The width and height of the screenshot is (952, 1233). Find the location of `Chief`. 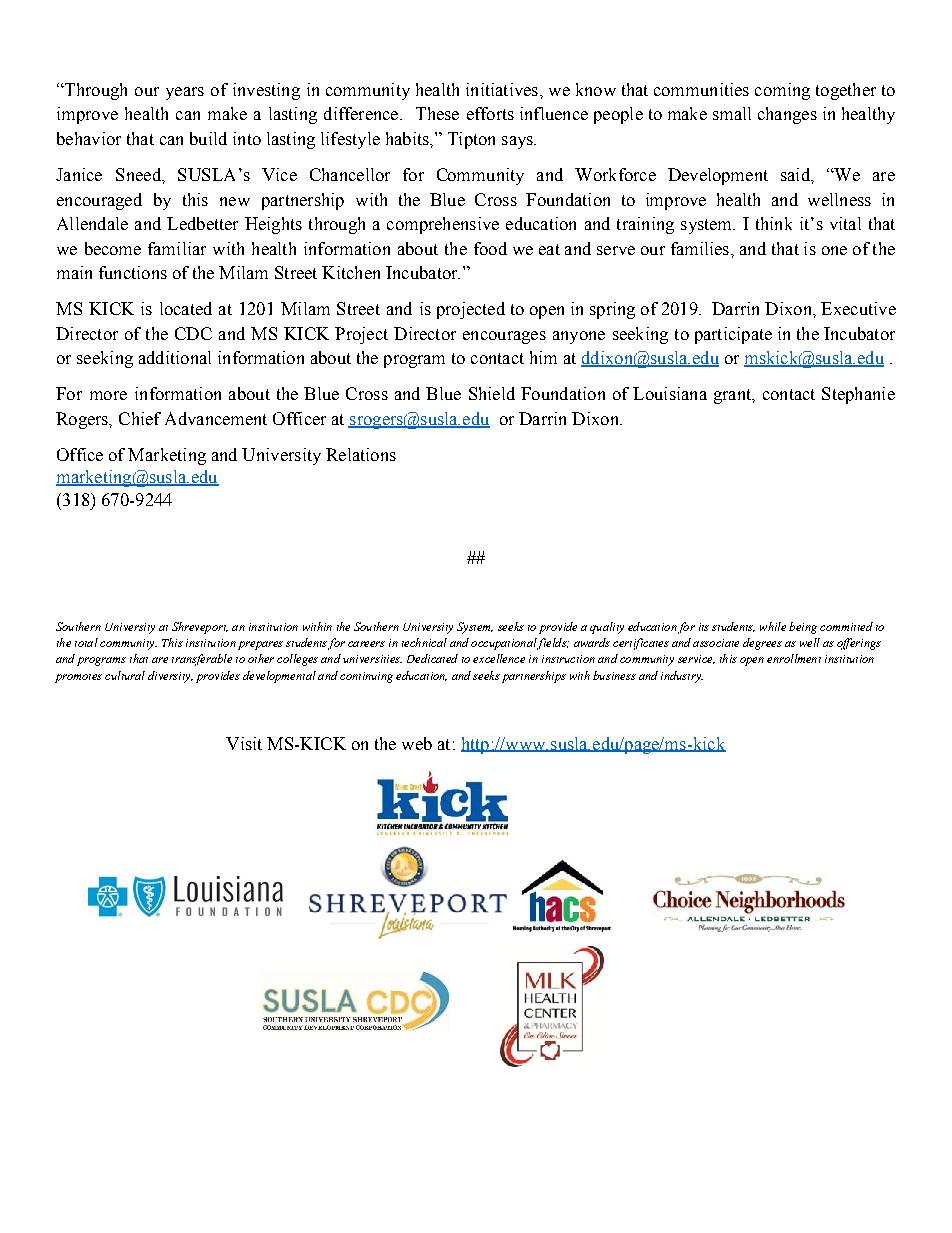

Chief is located at coordinates (140, 418).
